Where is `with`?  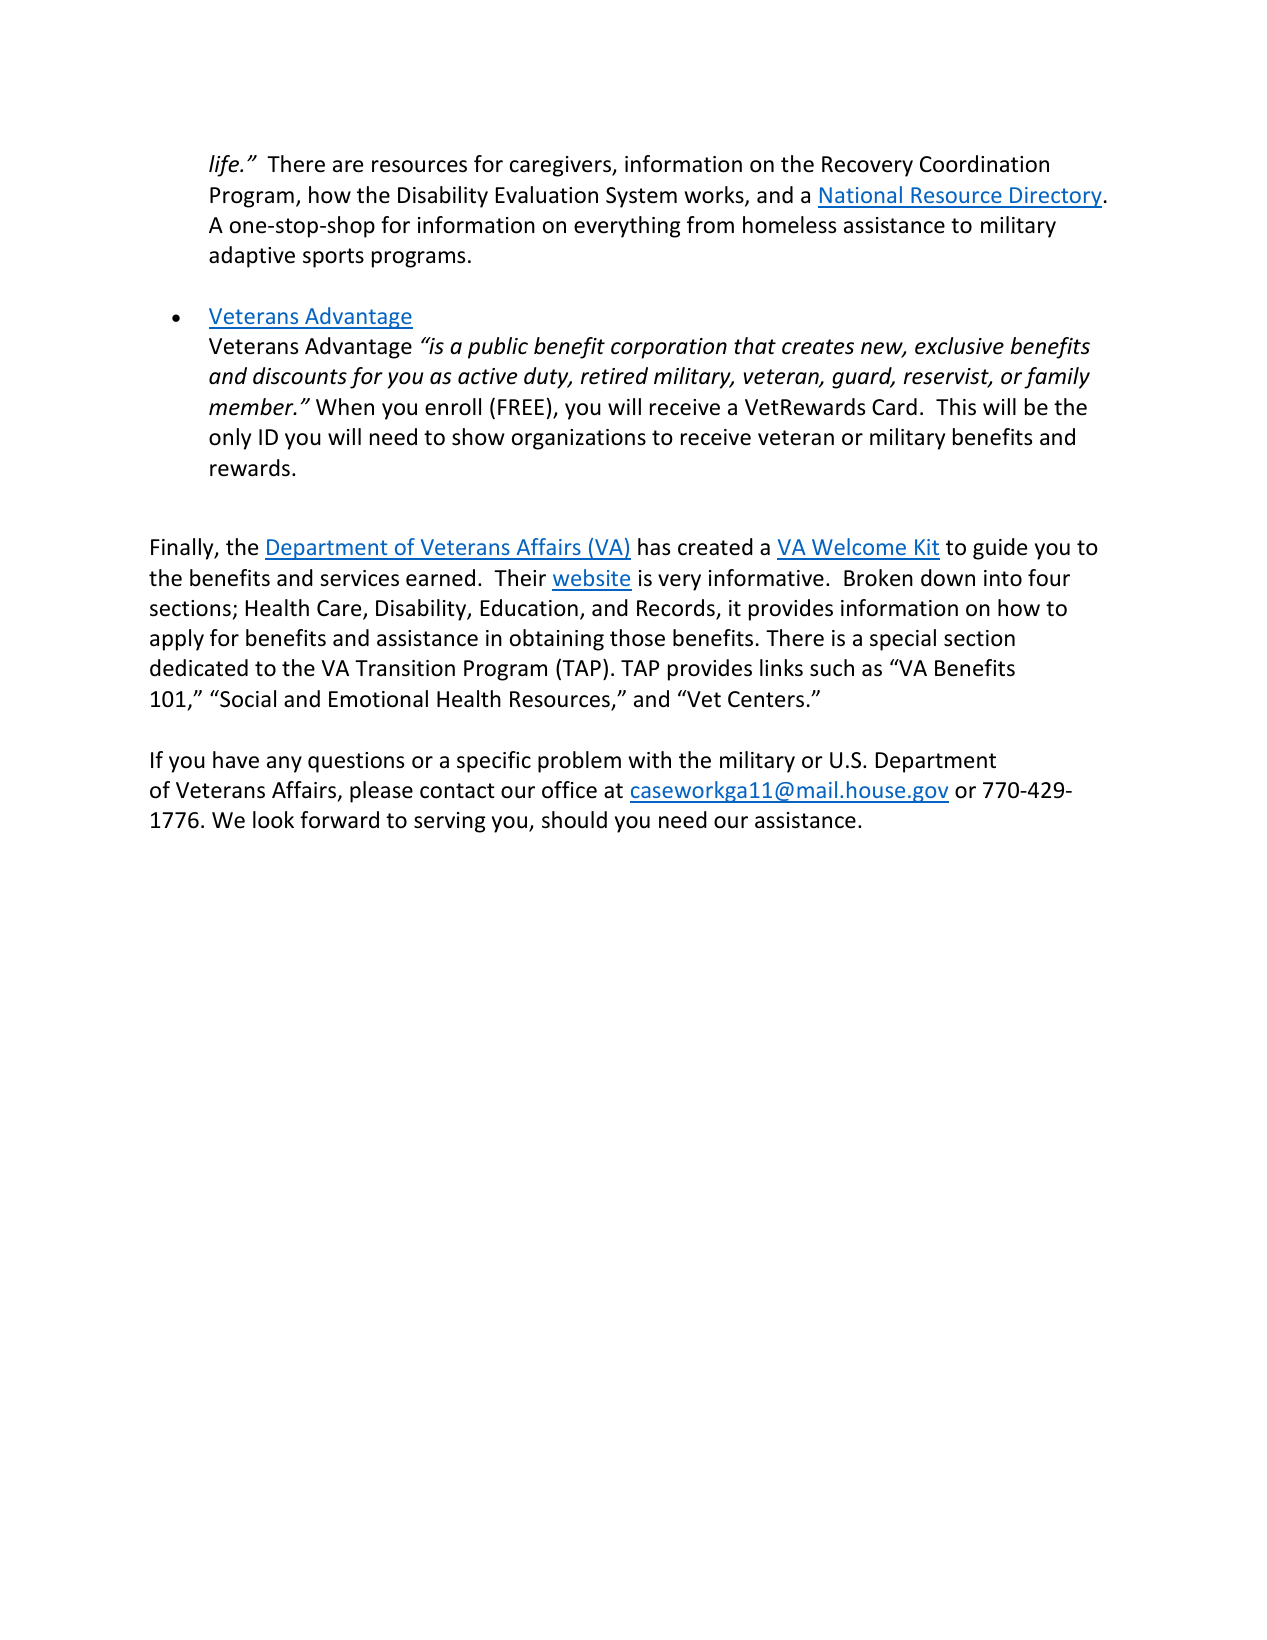
with is located at coordinates (650, 759).
